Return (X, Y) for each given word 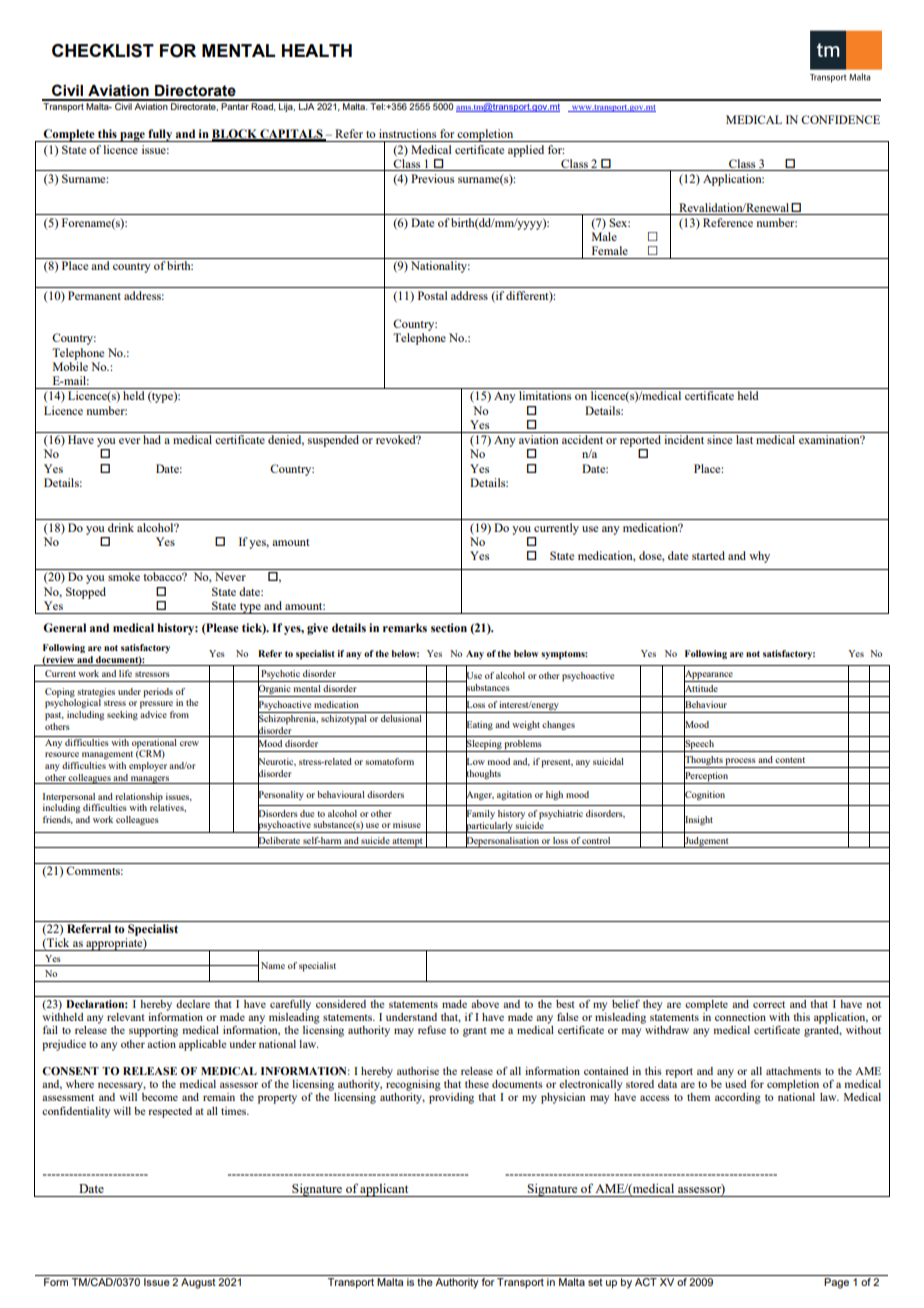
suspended (333, 441)
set (595, 1282)
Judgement (707, 841)
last (744, 439)
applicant (385, 1190)
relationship (139, 798)
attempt (408, 843)
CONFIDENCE (840, 119)
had (152, 439)
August (198, 1283)
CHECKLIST (103, 51)
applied (526, 151)
